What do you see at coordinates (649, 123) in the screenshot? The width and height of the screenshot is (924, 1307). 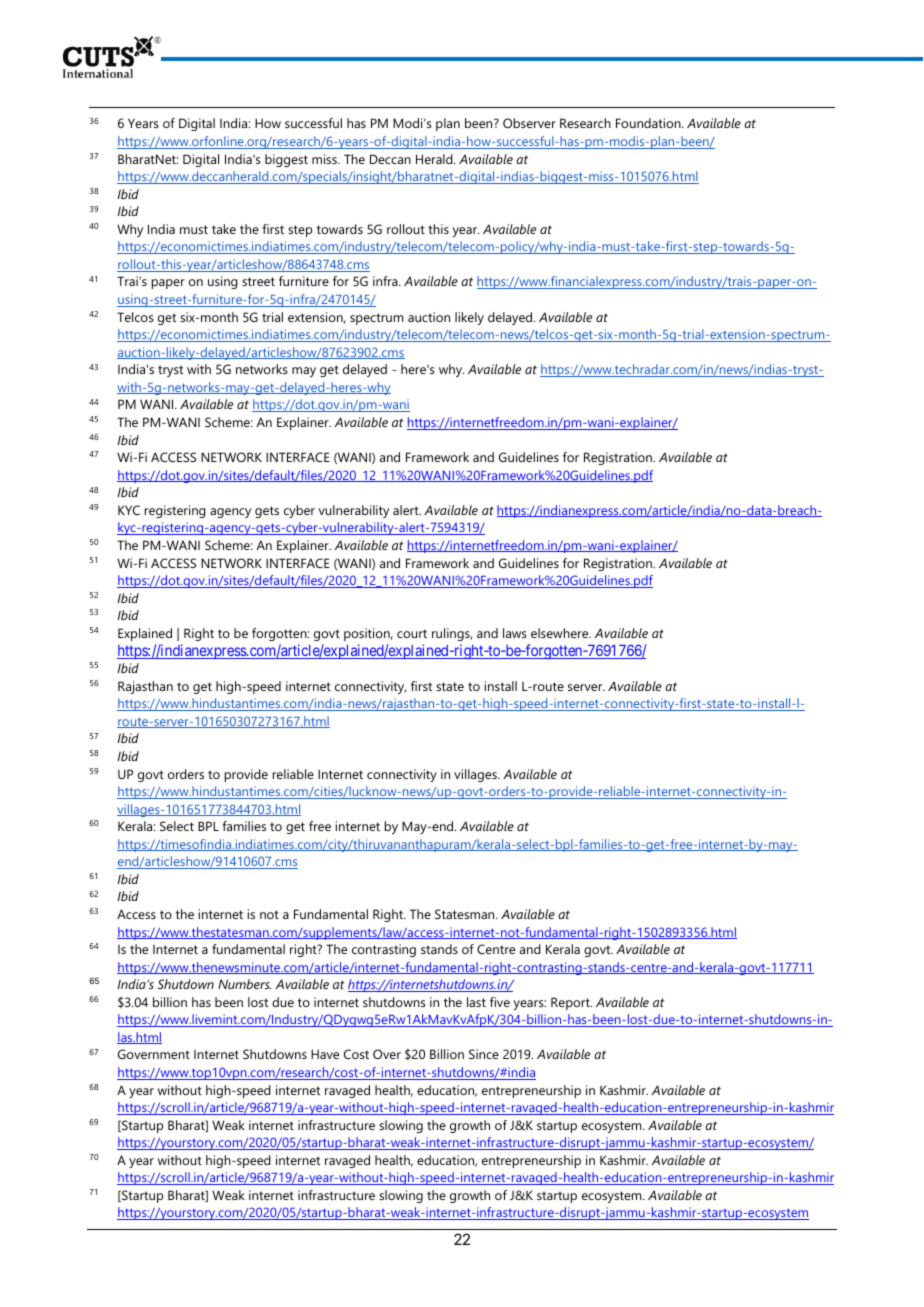 I see `Foundation` at bounding box center [649, 123].
